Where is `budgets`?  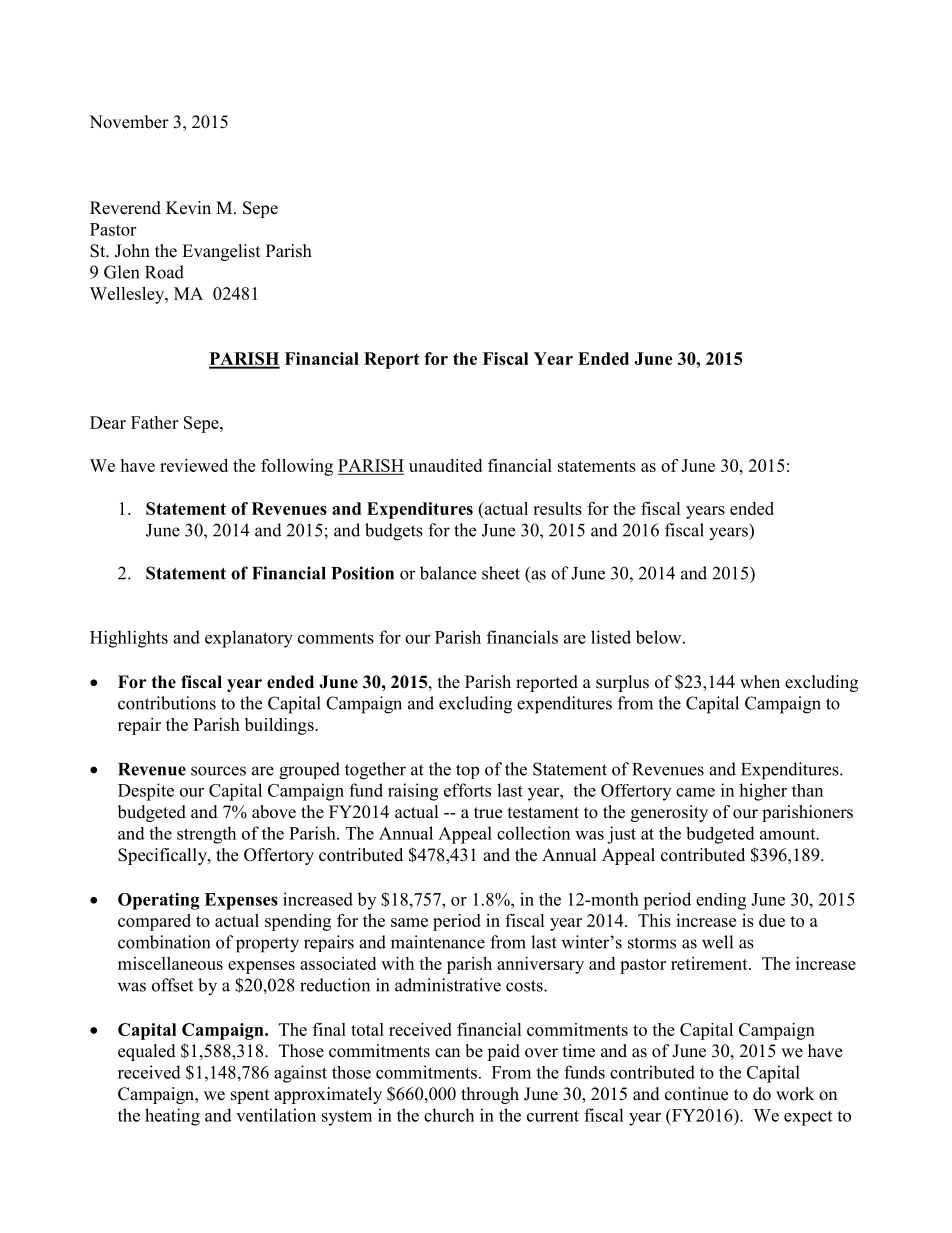 budgets is located at coordinates (394, 532).
